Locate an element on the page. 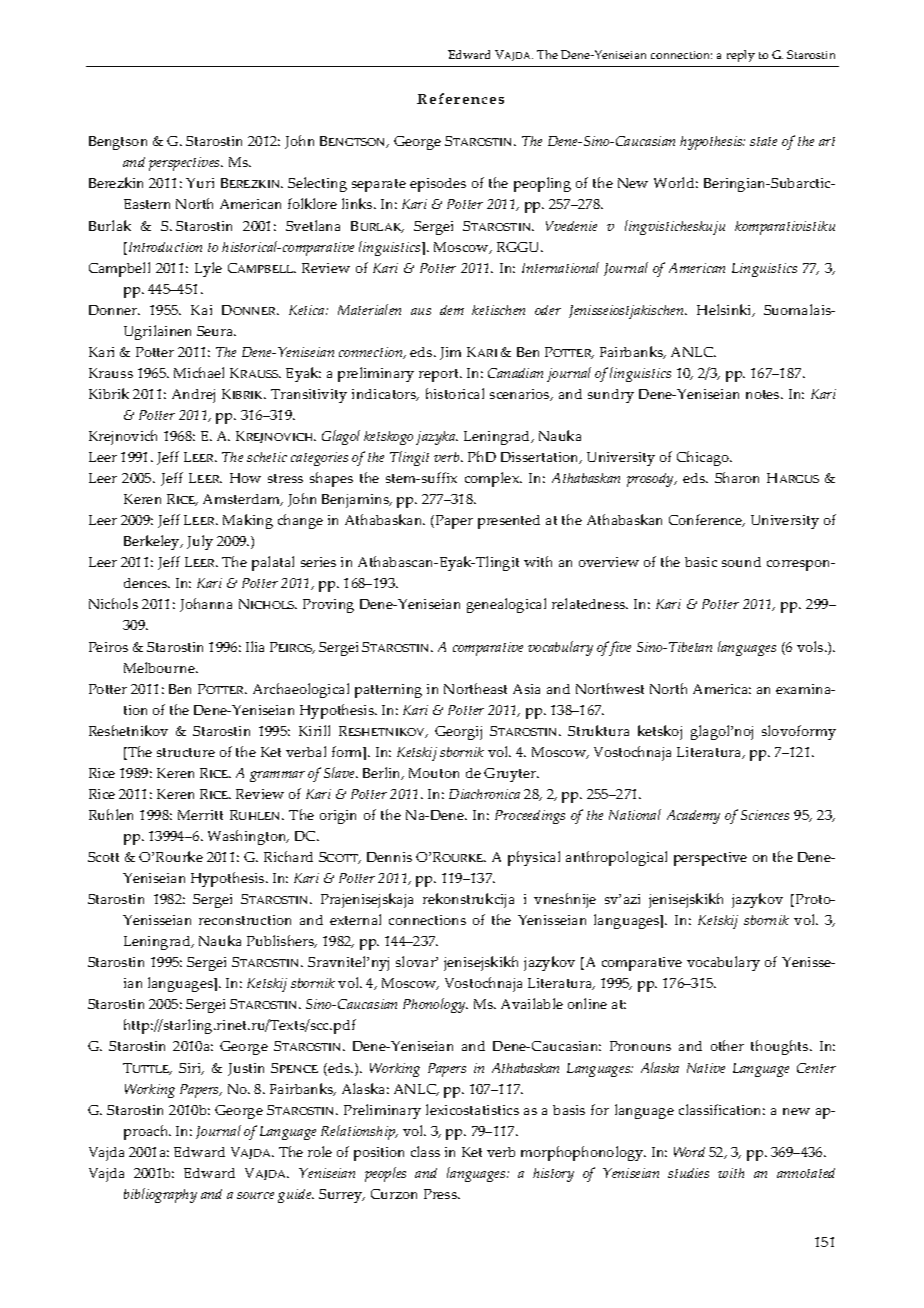 This image has width=924, height=1308. Yuri is located at coordinates (200, 183).
